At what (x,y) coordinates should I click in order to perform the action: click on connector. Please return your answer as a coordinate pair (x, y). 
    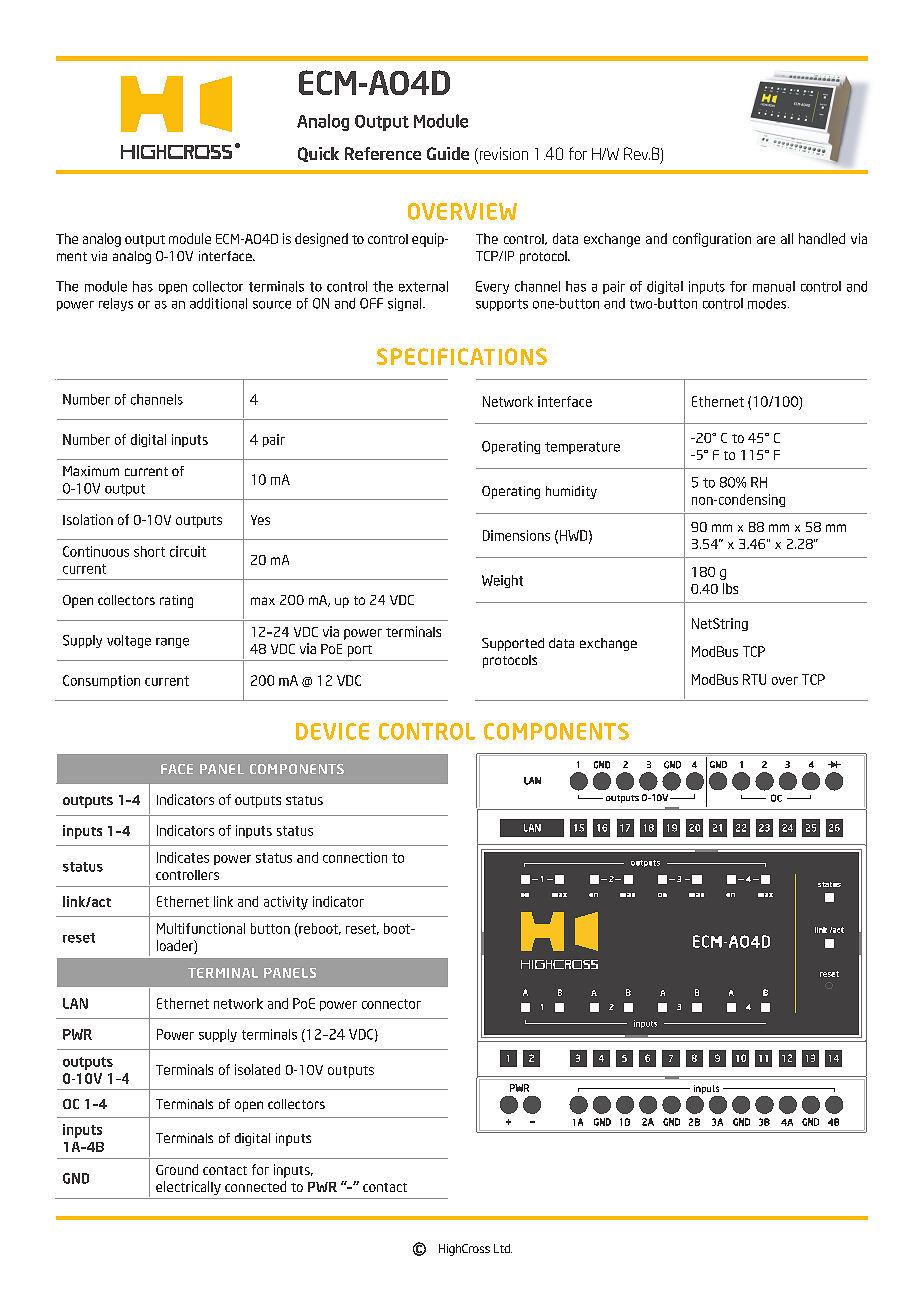
    Looking at the image, I should click on (391, 1004).
